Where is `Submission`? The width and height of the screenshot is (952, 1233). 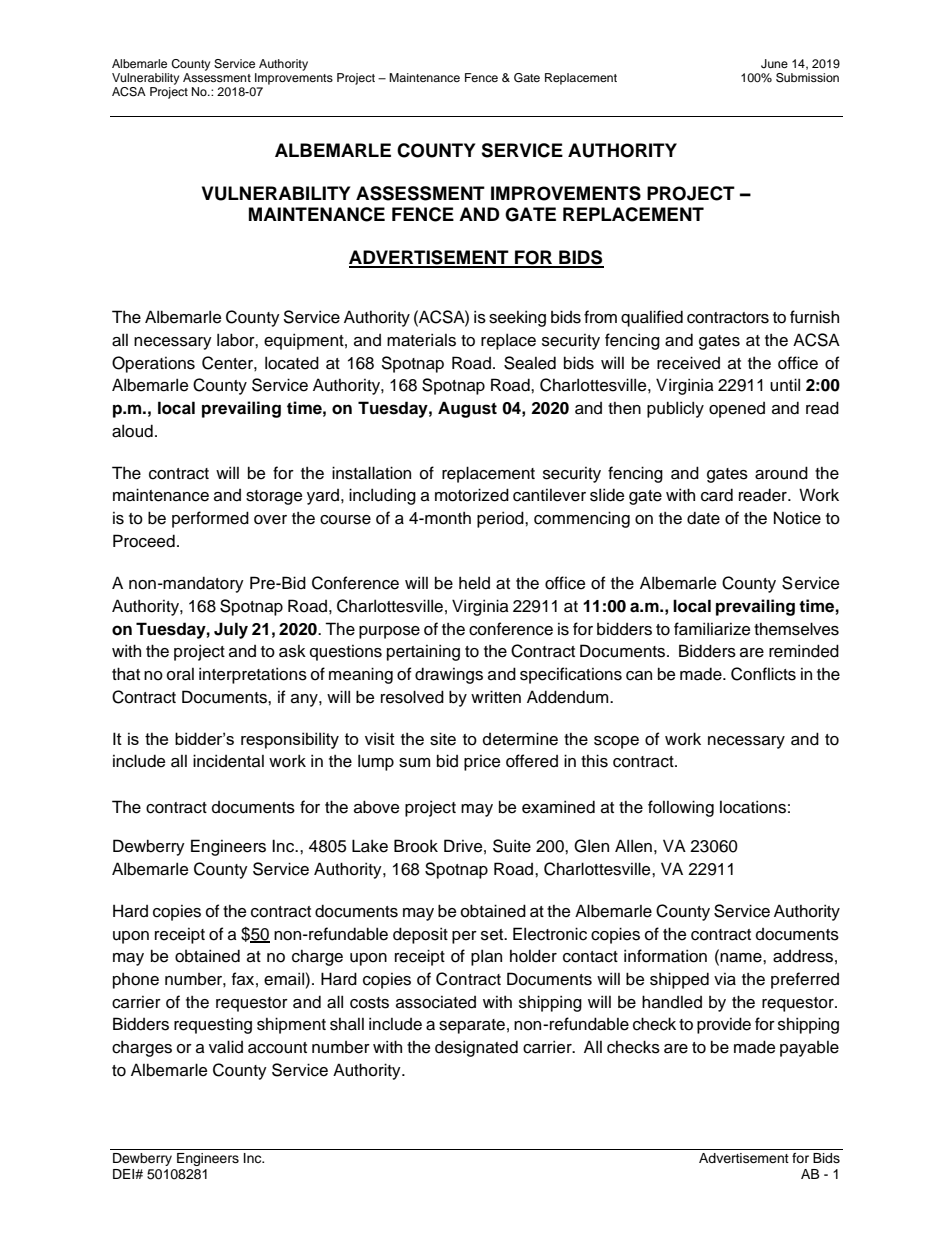
Submission is located at coordinates (807, 78).
